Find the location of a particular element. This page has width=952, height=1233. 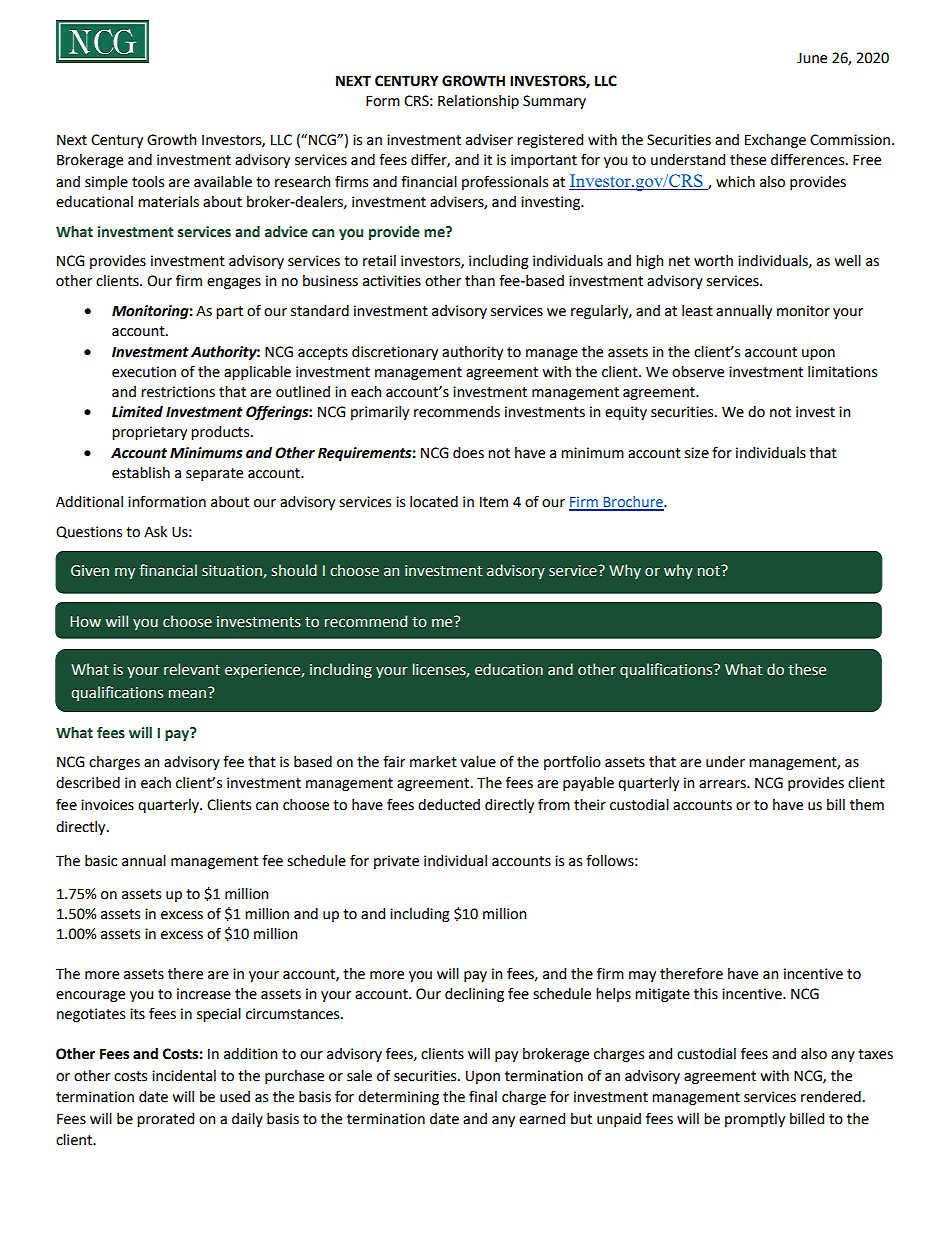

final is located at coordinates (483, 1096).
